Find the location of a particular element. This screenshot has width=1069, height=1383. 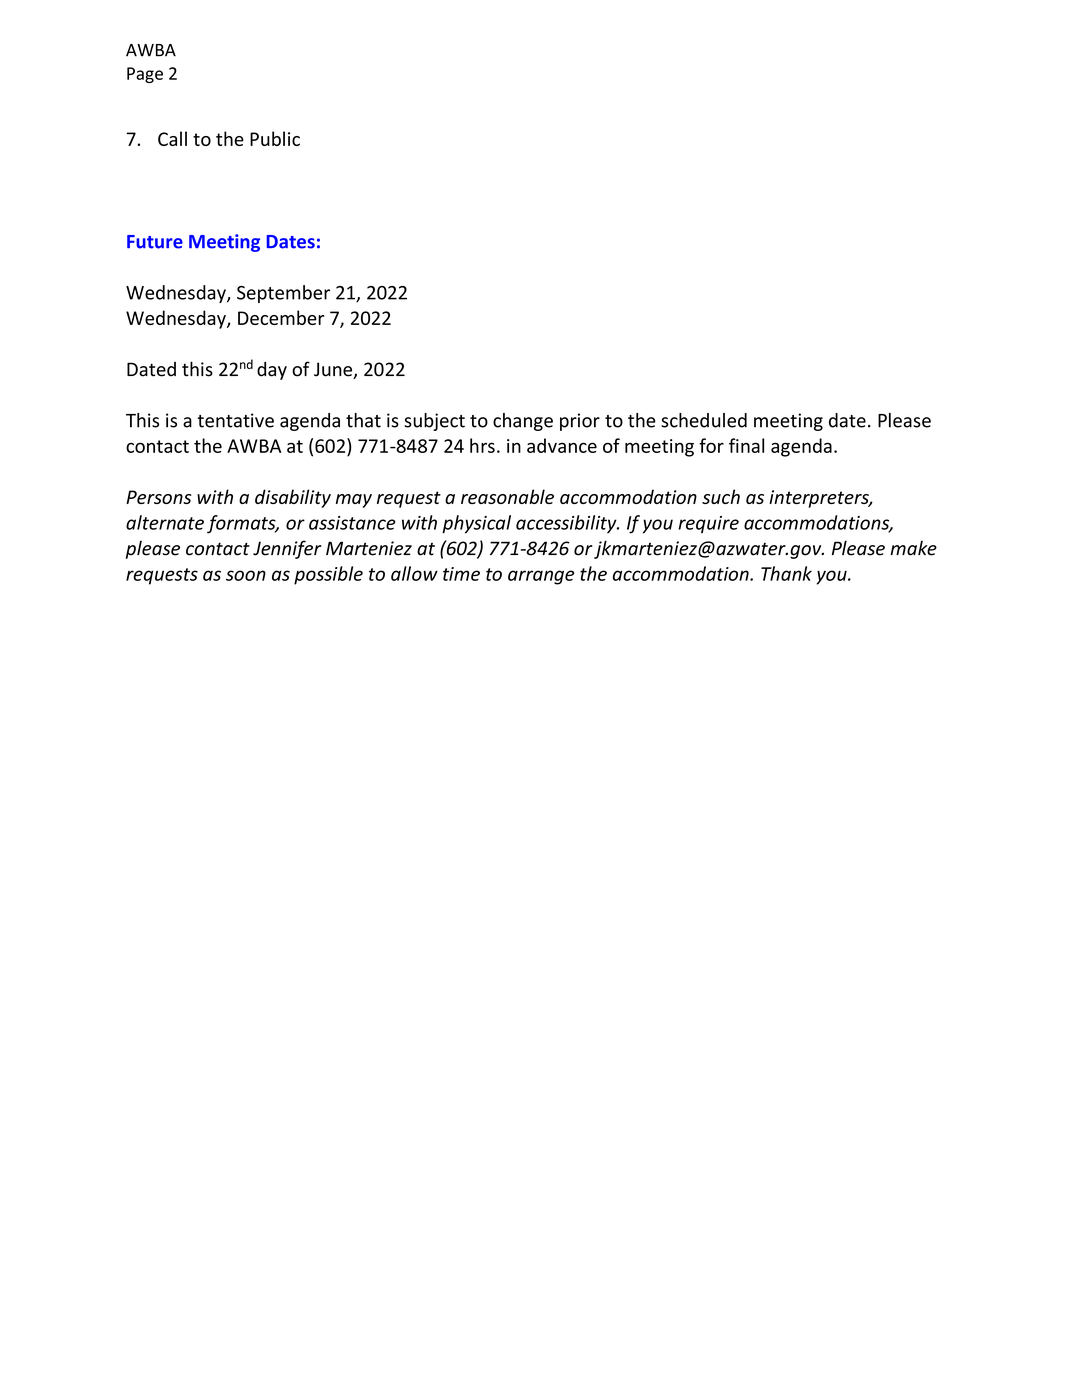

December is located at coordinates (281, 317).
